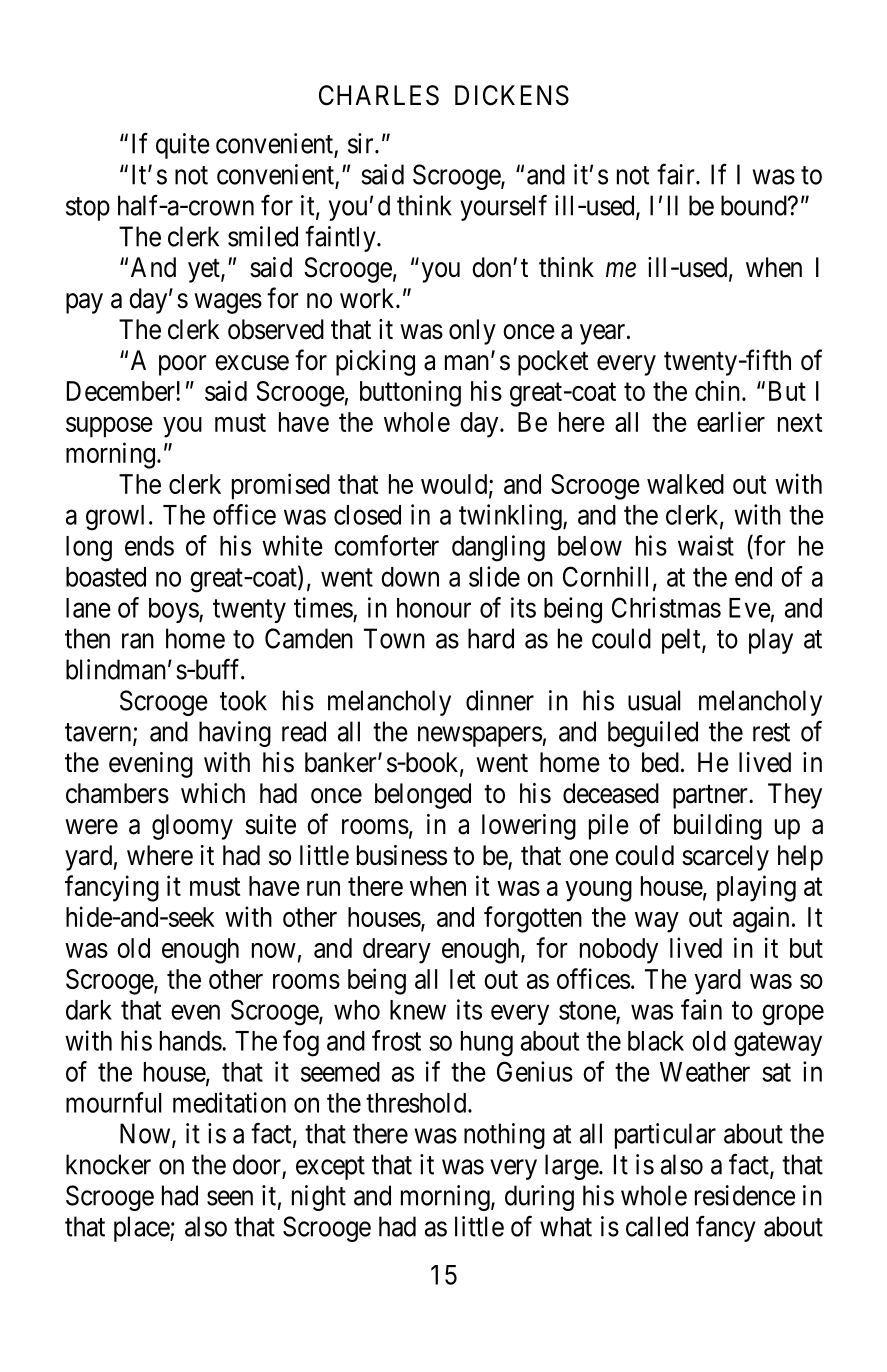 Image resolution: width=887 pixels, height=1372 pixels. Describe the element at coordinates (511, 517) in the image. I see `twinkling` at that location.
